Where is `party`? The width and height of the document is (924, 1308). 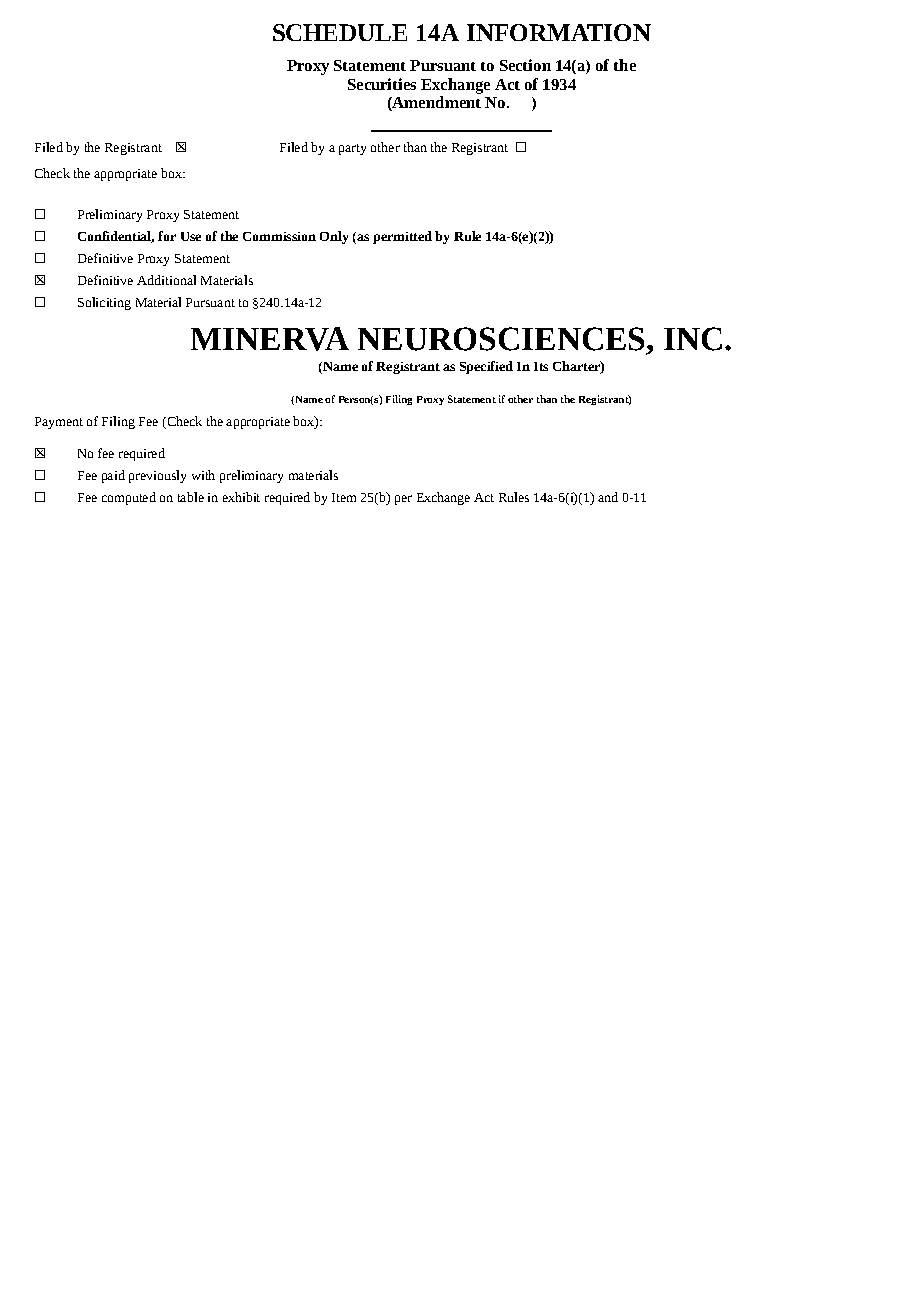 party is located at coordinates (352, 149).
